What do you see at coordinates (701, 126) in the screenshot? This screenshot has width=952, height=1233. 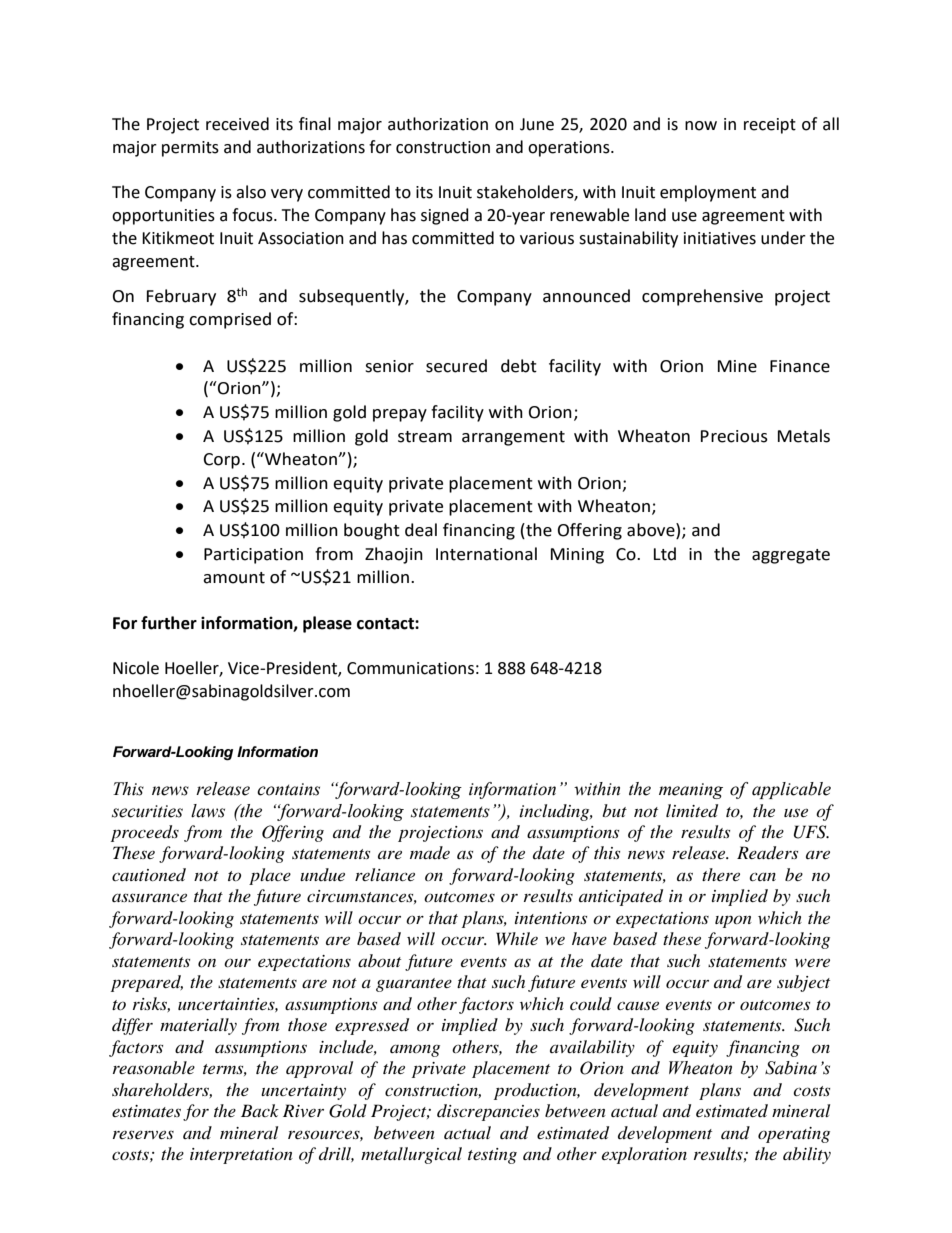 I see `now` at bounding box center [701, 126].
